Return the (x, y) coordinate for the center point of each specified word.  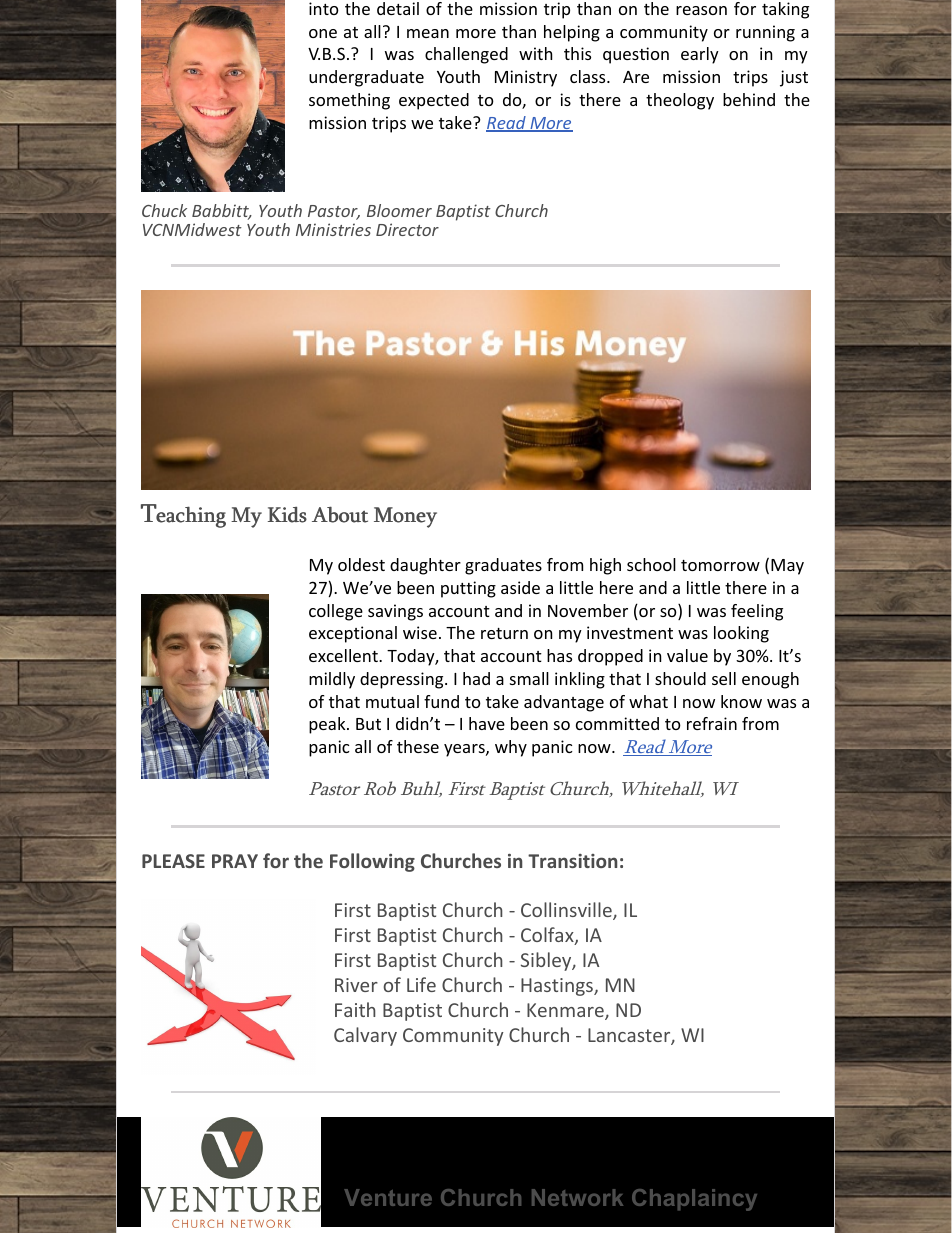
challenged (466, 55)
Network (577, 1197)
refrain (712, 723)
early (700, 55)
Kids (287, 515)
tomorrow (720, 565)
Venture (388, 1197)
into (324, 8)
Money (405, 517)
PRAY (235, 861)
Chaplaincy (694, 1200)
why (511, 748)
